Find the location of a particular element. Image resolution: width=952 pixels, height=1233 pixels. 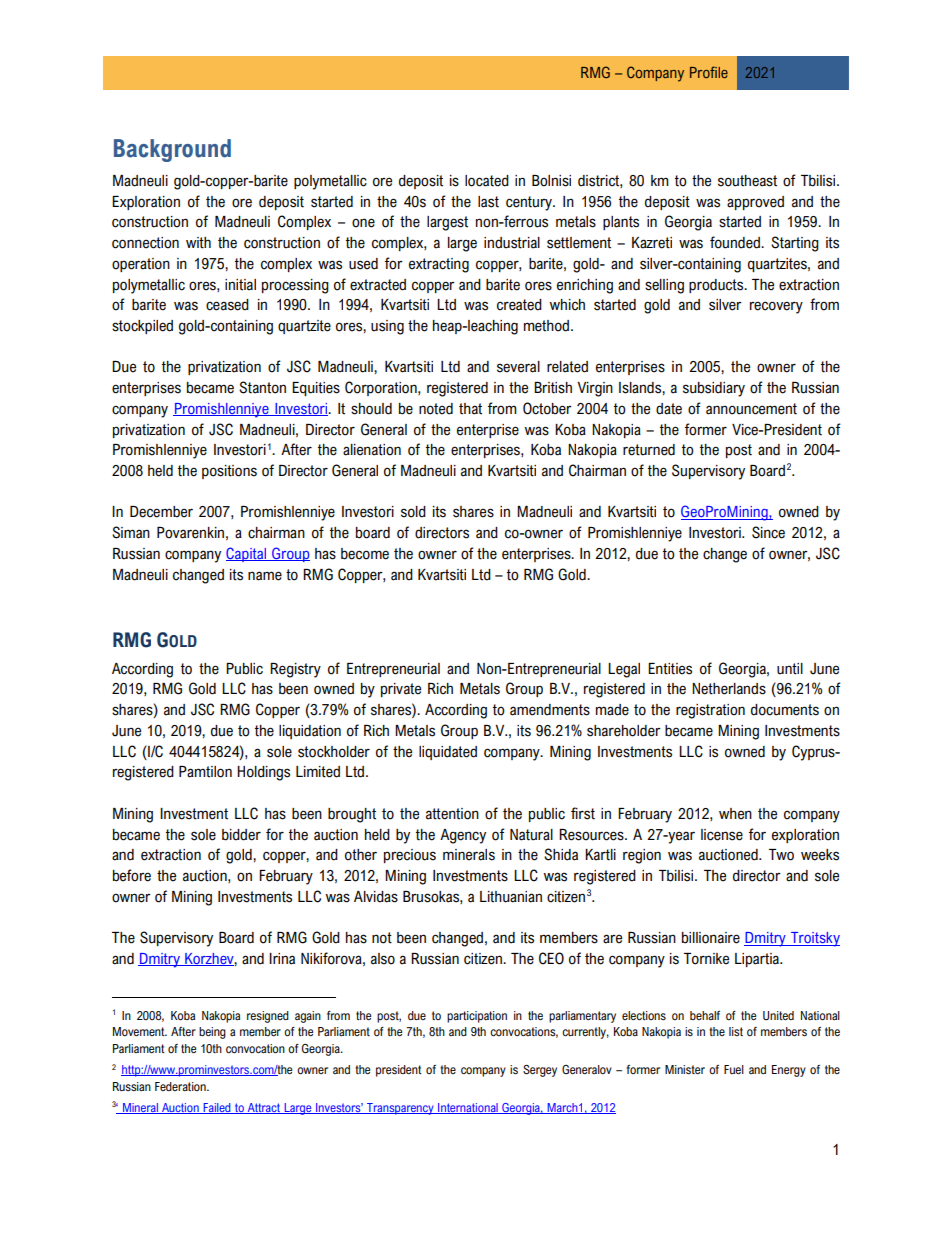

Background is located at coordinates (172, 150).
